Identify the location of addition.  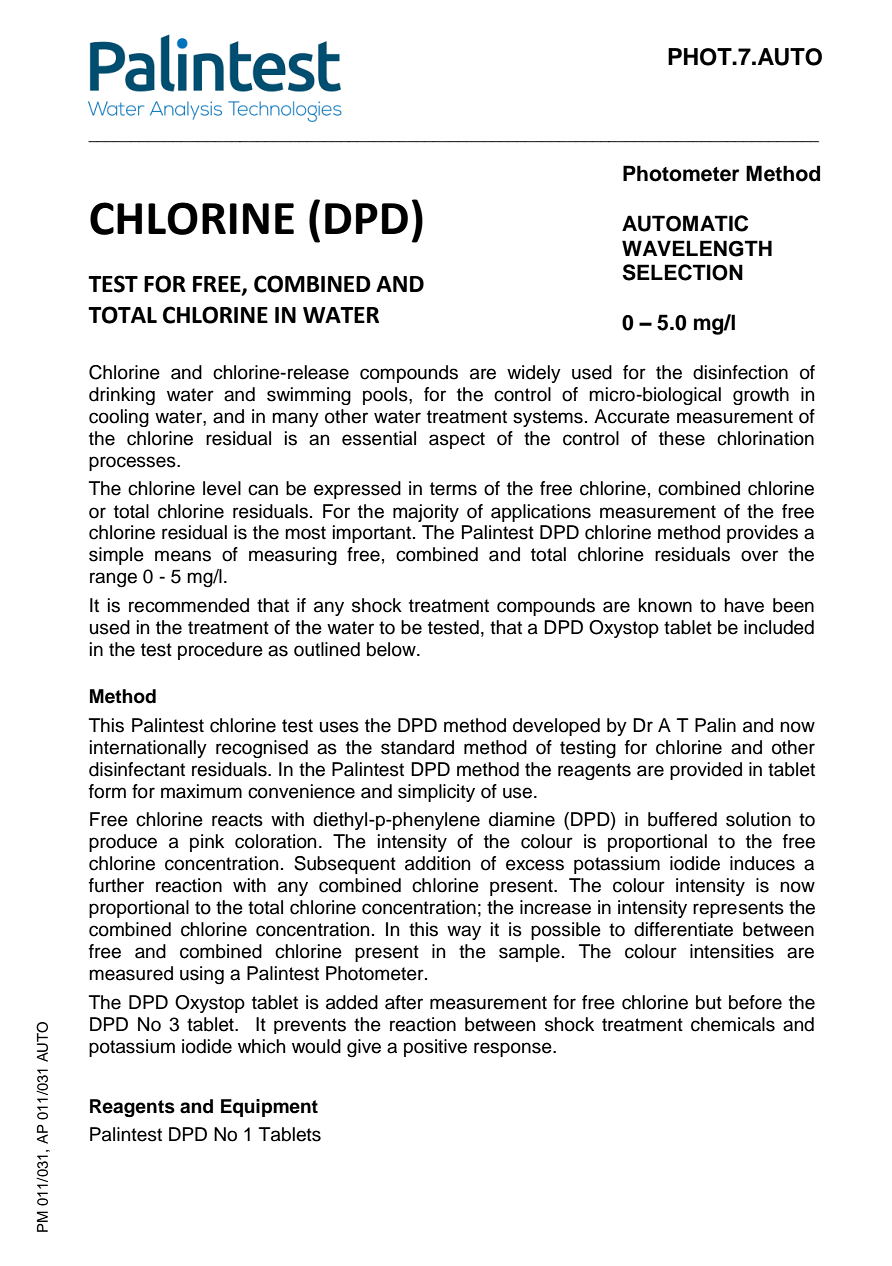
(437, 863).
